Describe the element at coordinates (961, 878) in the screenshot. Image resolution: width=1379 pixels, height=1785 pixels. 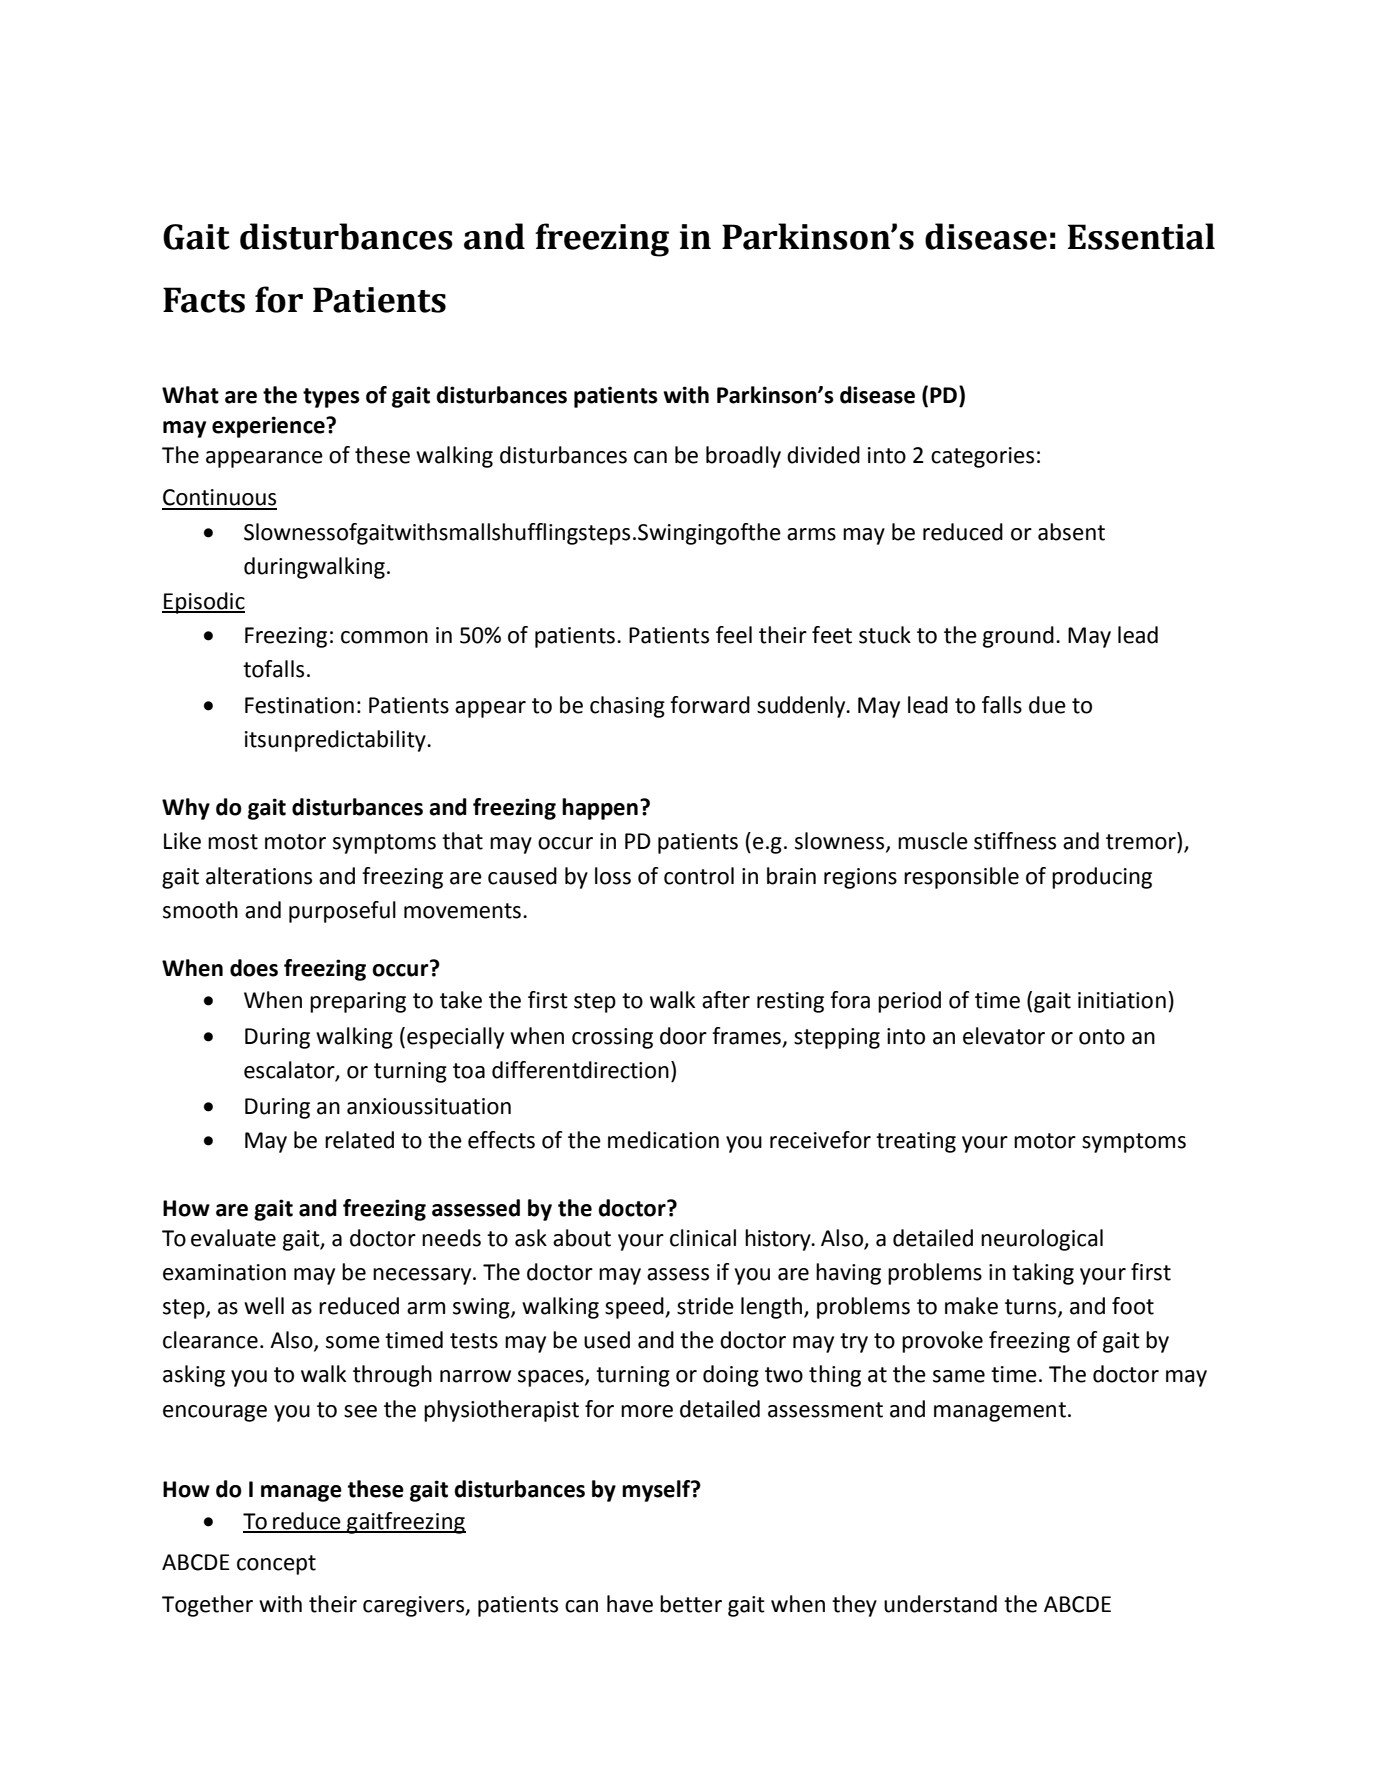
I see `responsible` at that location.
